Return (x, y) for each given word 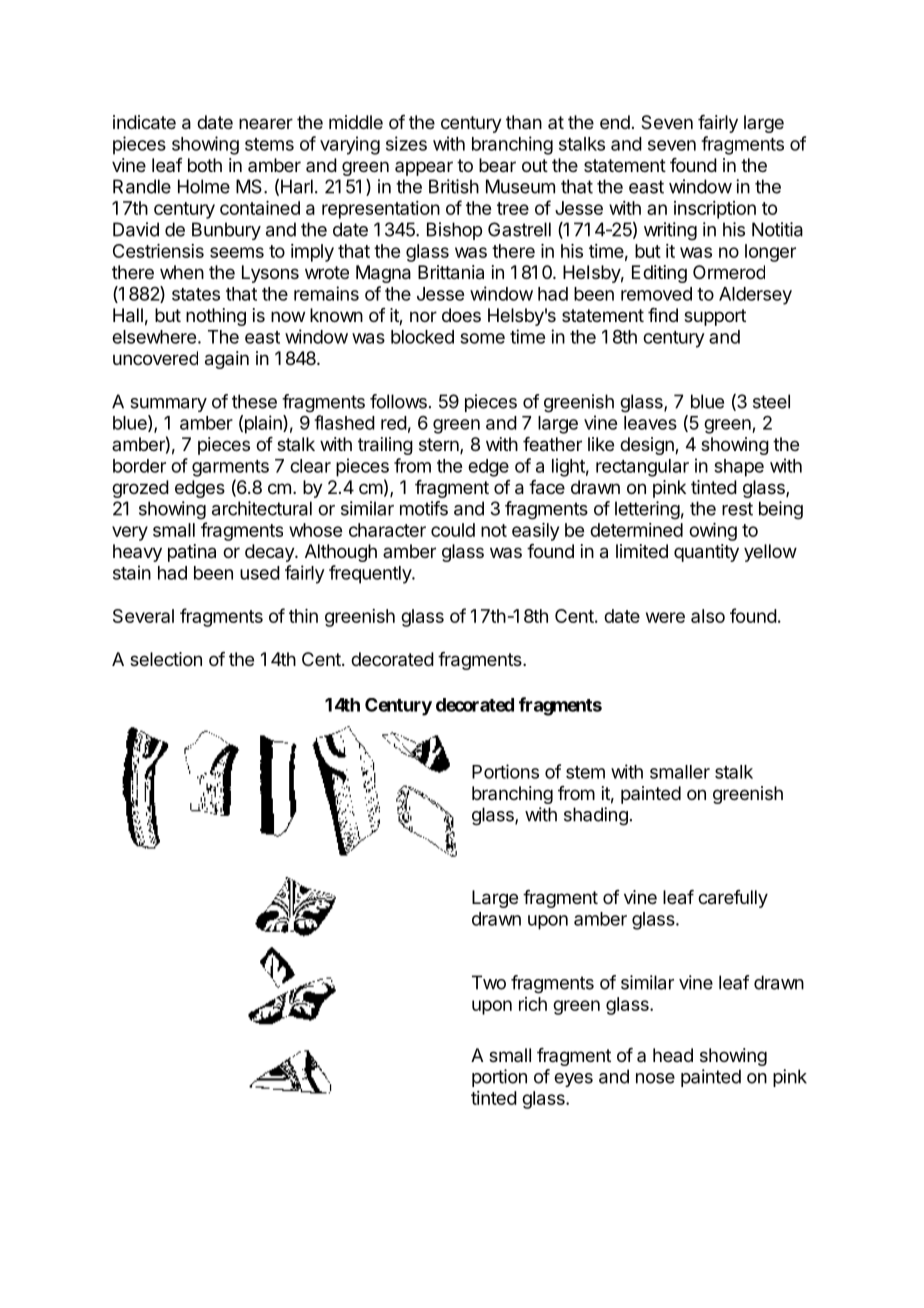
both (205, 165)
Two (489, 982)
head (673, 1055)
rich (533, 1004)
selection (166, 659)
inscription (715, 210)
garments (230, 468)
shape (739, 468)
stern (440, 446)
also (708, 616)
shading (596, 816)
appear (424, 168)
